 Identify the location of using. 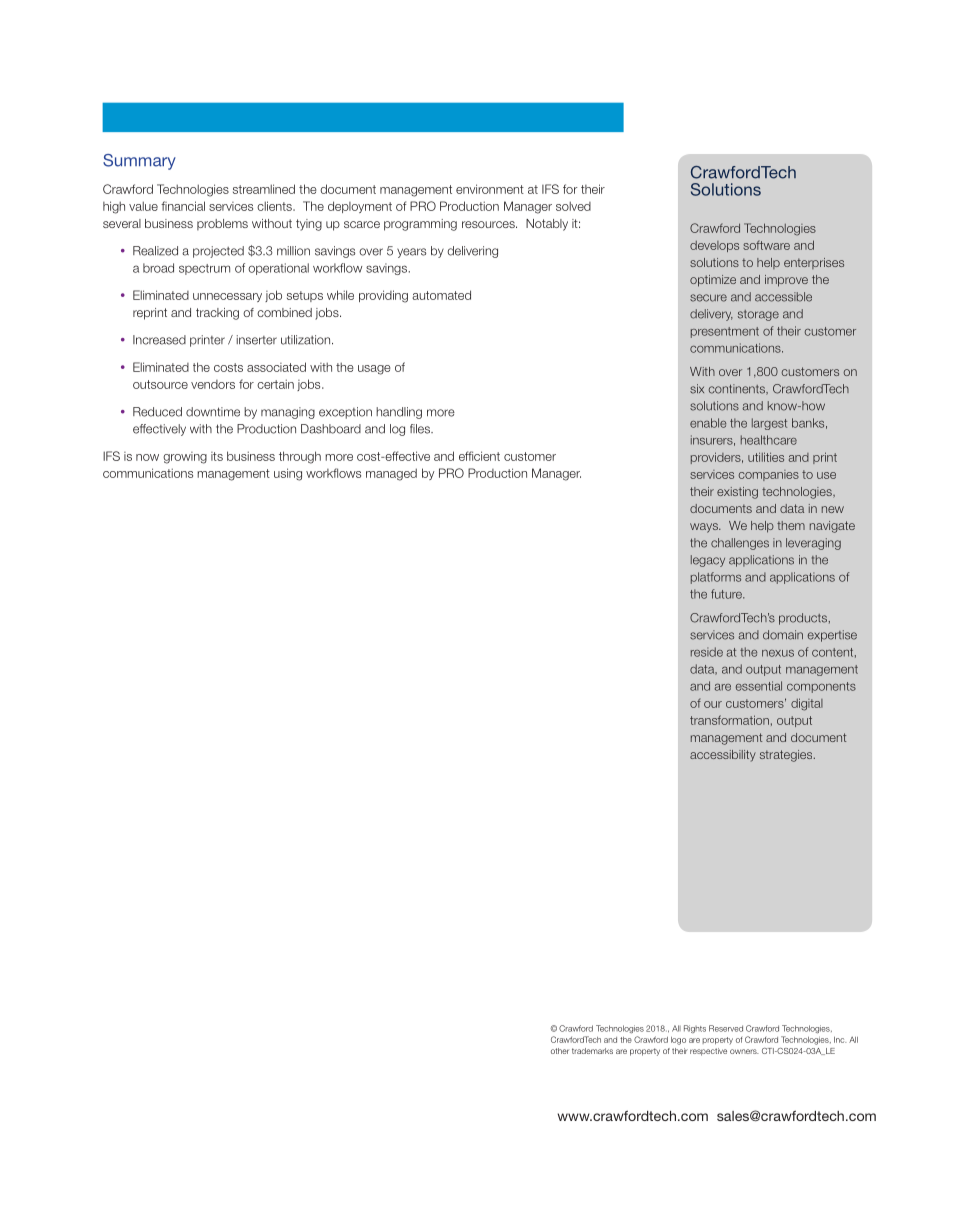
(288, 474).
